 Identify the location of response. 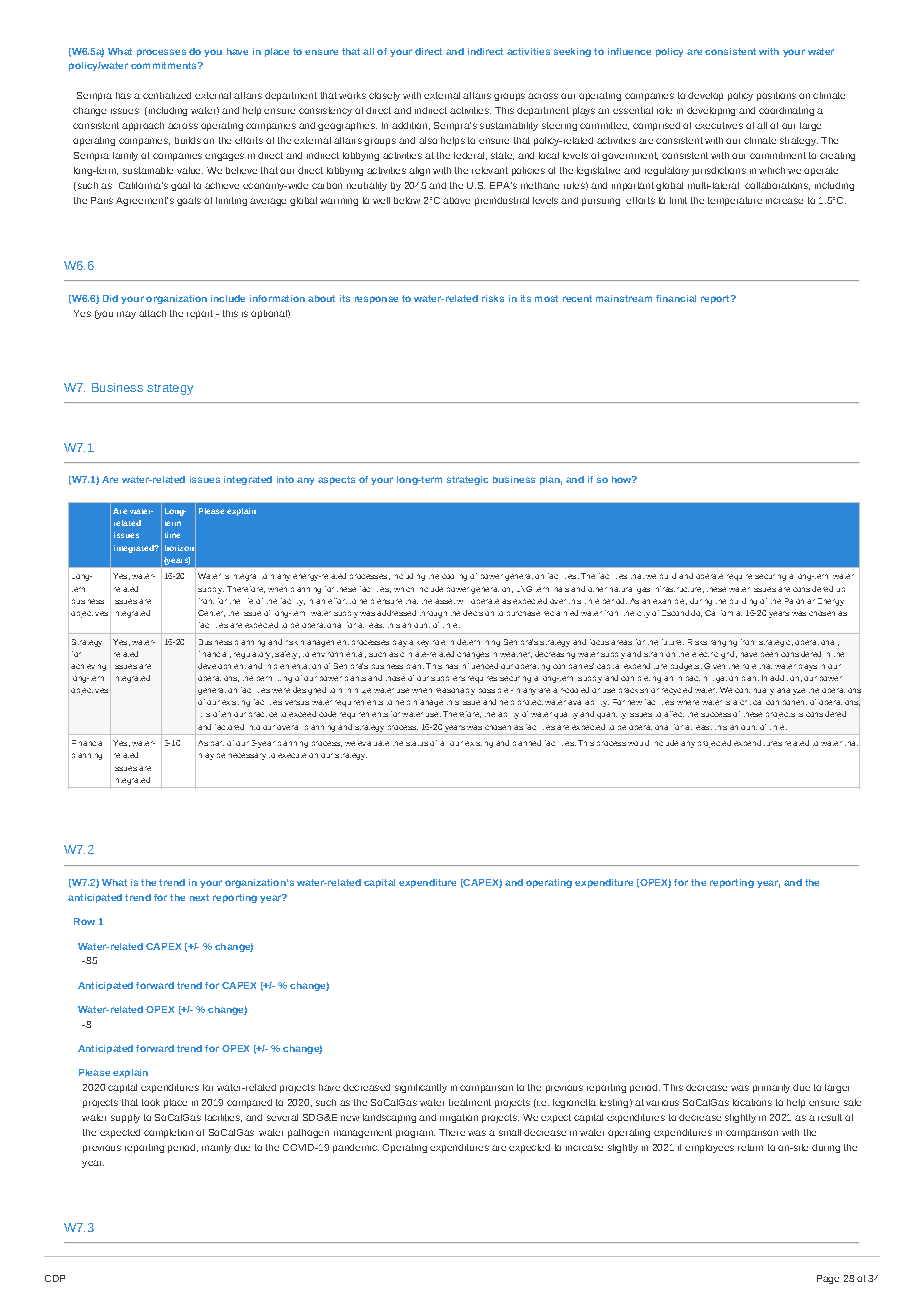
(376, 300).
